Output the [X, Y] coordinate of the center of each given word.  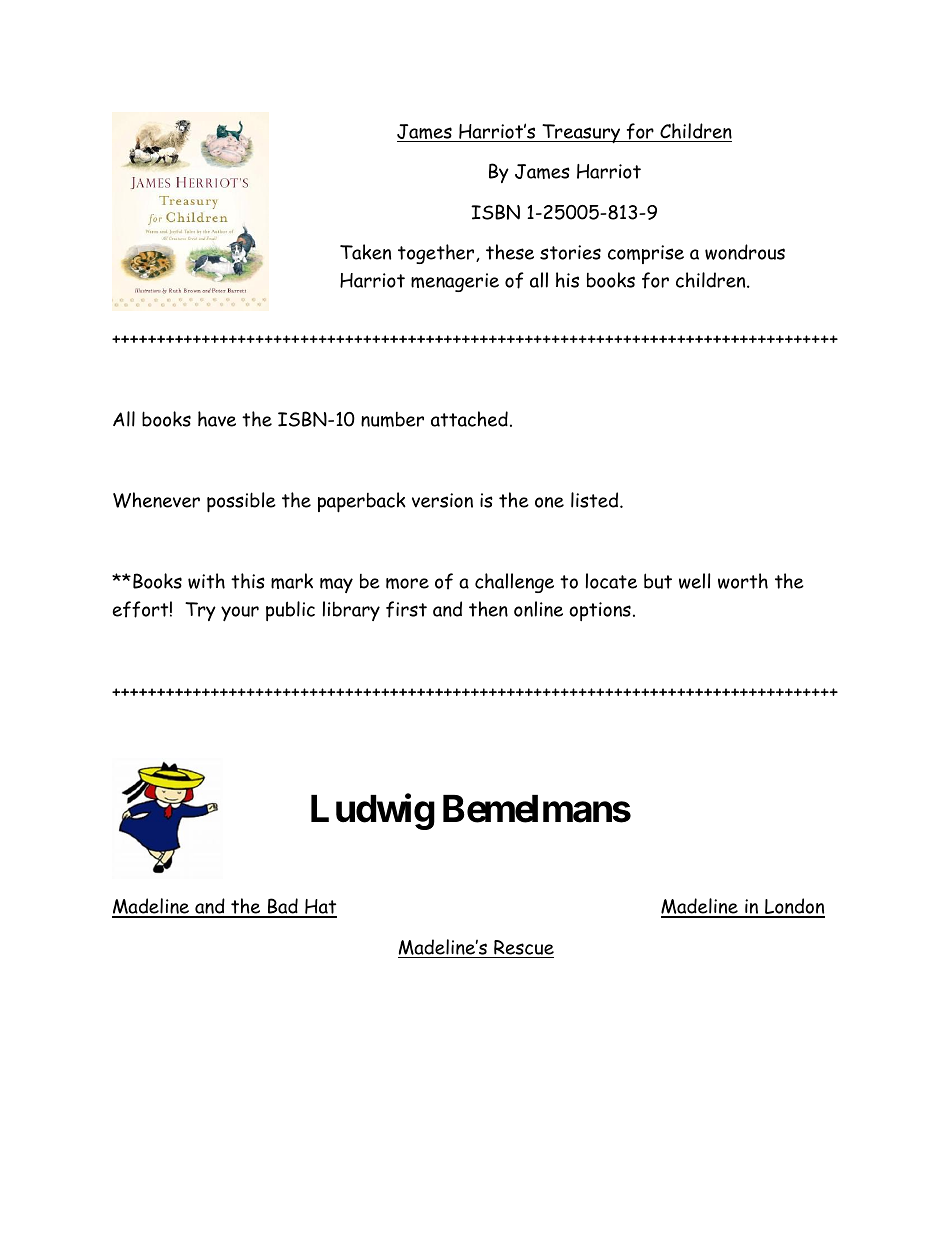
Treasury [581, 133]
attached [469, 419]
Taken [365, 252]
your [240, 613]
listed [596, 500]
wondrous [745, 252]
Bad [283, 907]
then [488, 609]
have [217, 419]
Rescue [524, 947]
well [694, 581]
